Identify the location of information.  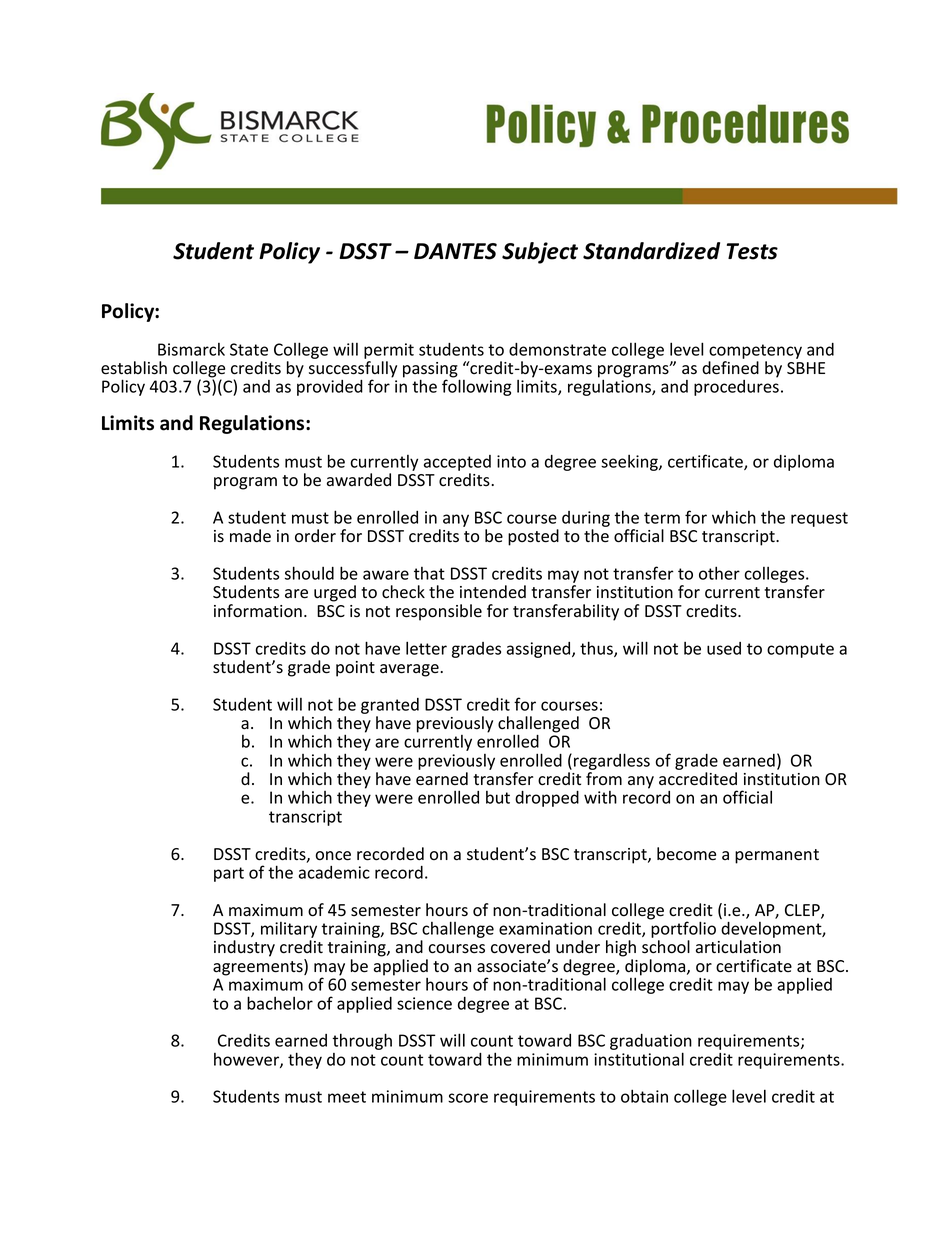
(258, 611).
